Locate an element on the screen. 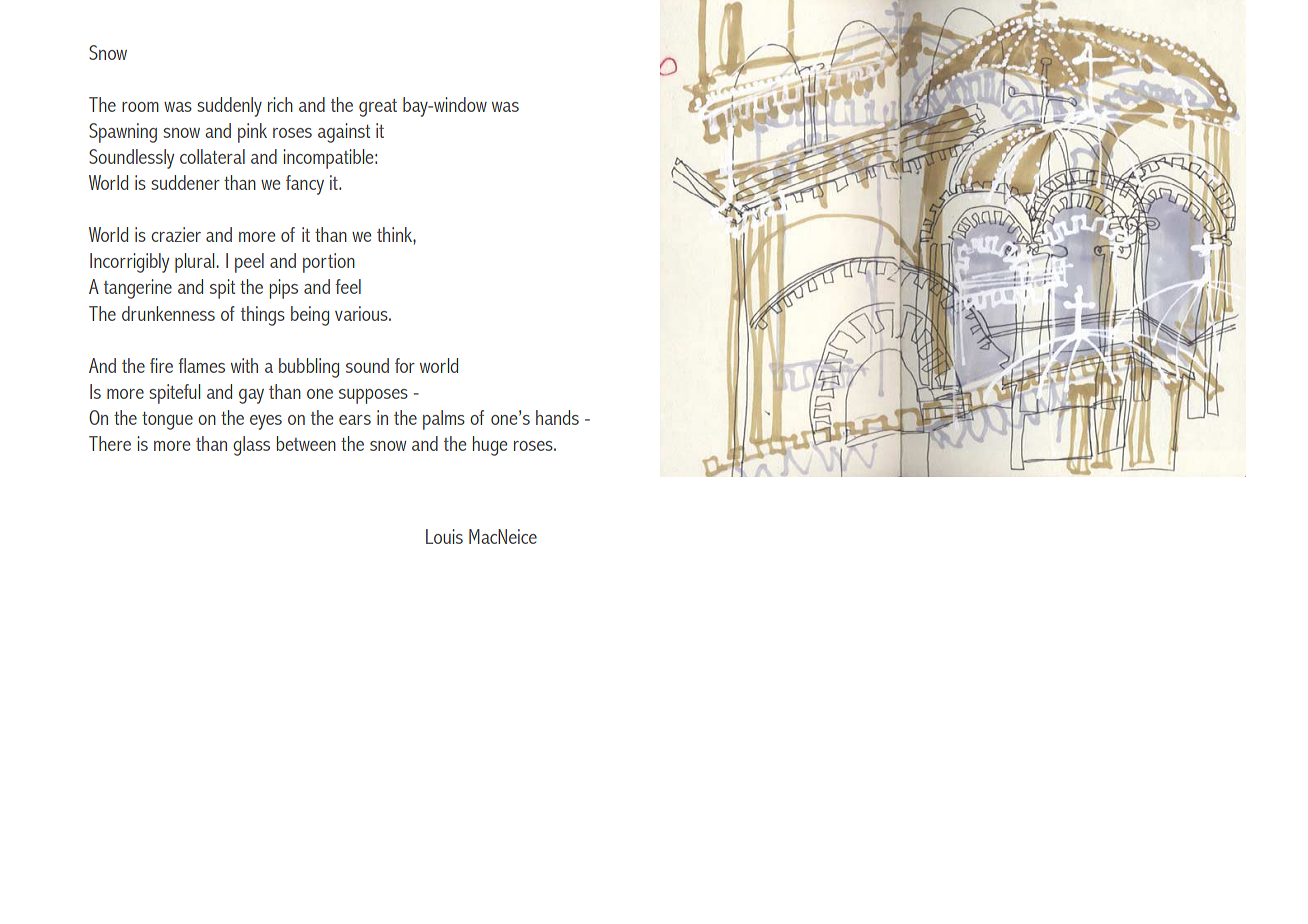 Image resolution: width=1308 pixels, height=924 pixels. against is located at coordinates (344, 133).
